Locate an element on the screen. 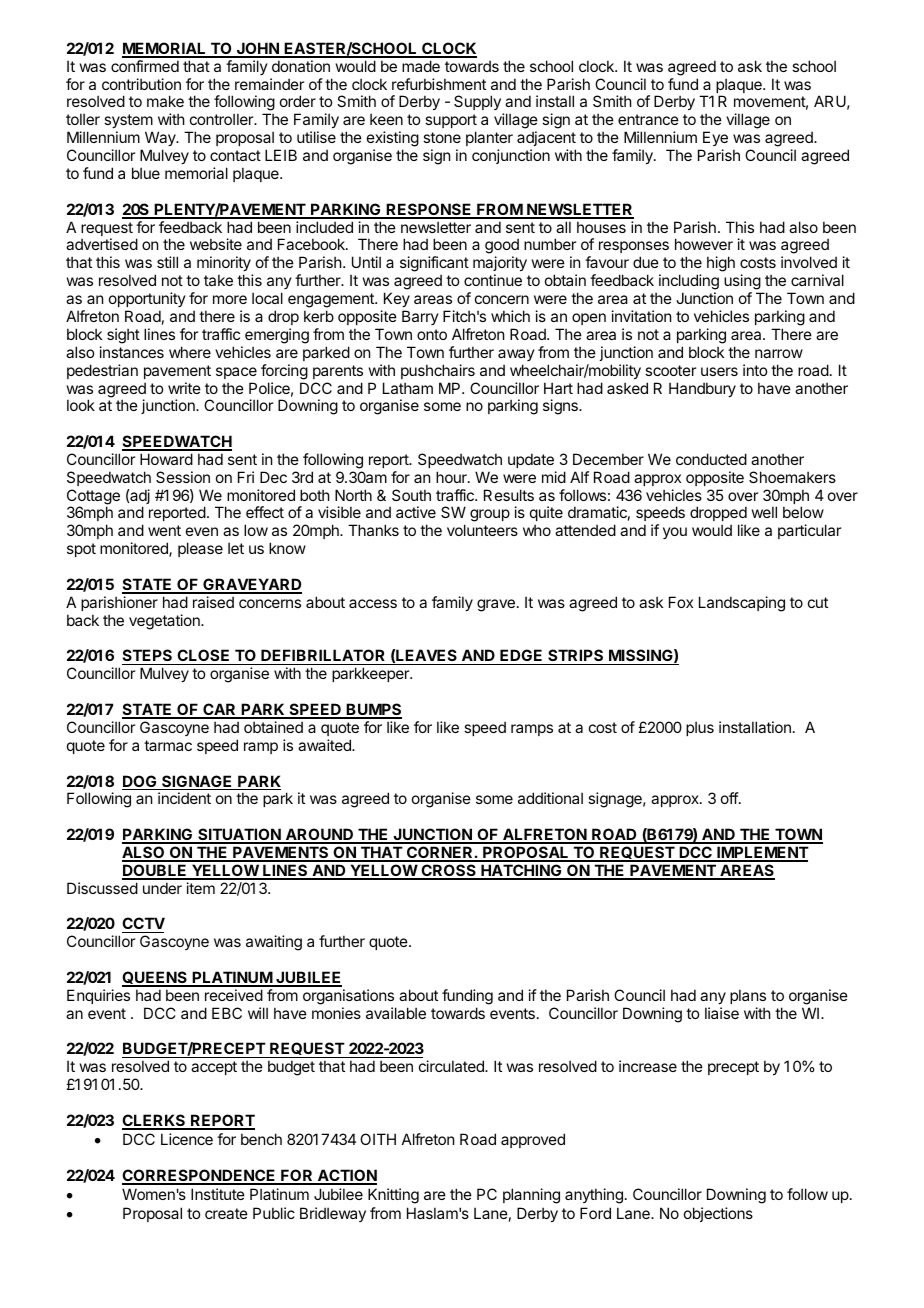 The width and height of the screenshot is (924, 1308). vegetation is located at coordinates (165, 622).
